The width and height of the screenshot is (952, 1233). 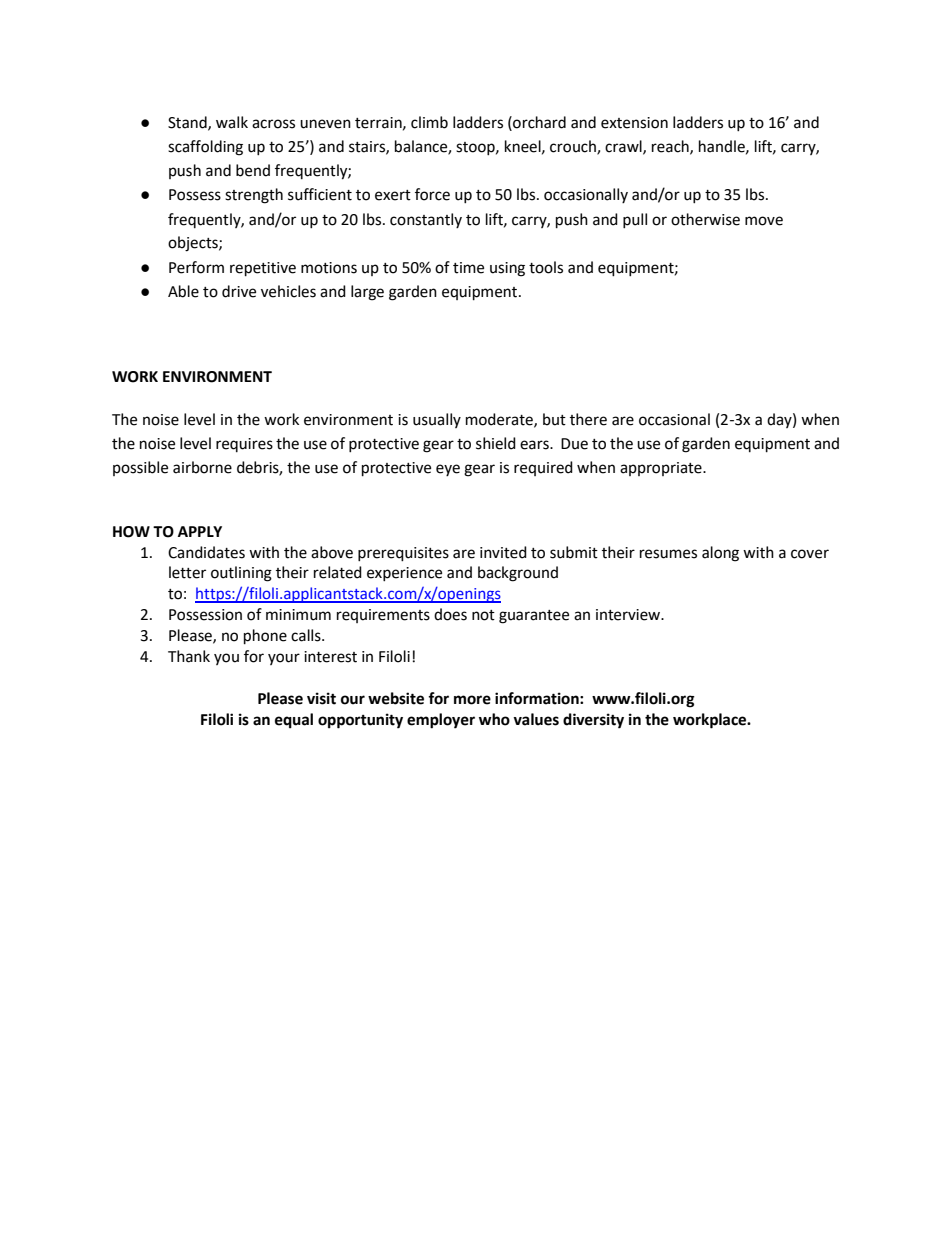 I want to click on extension, so click(x=634, y=123).
